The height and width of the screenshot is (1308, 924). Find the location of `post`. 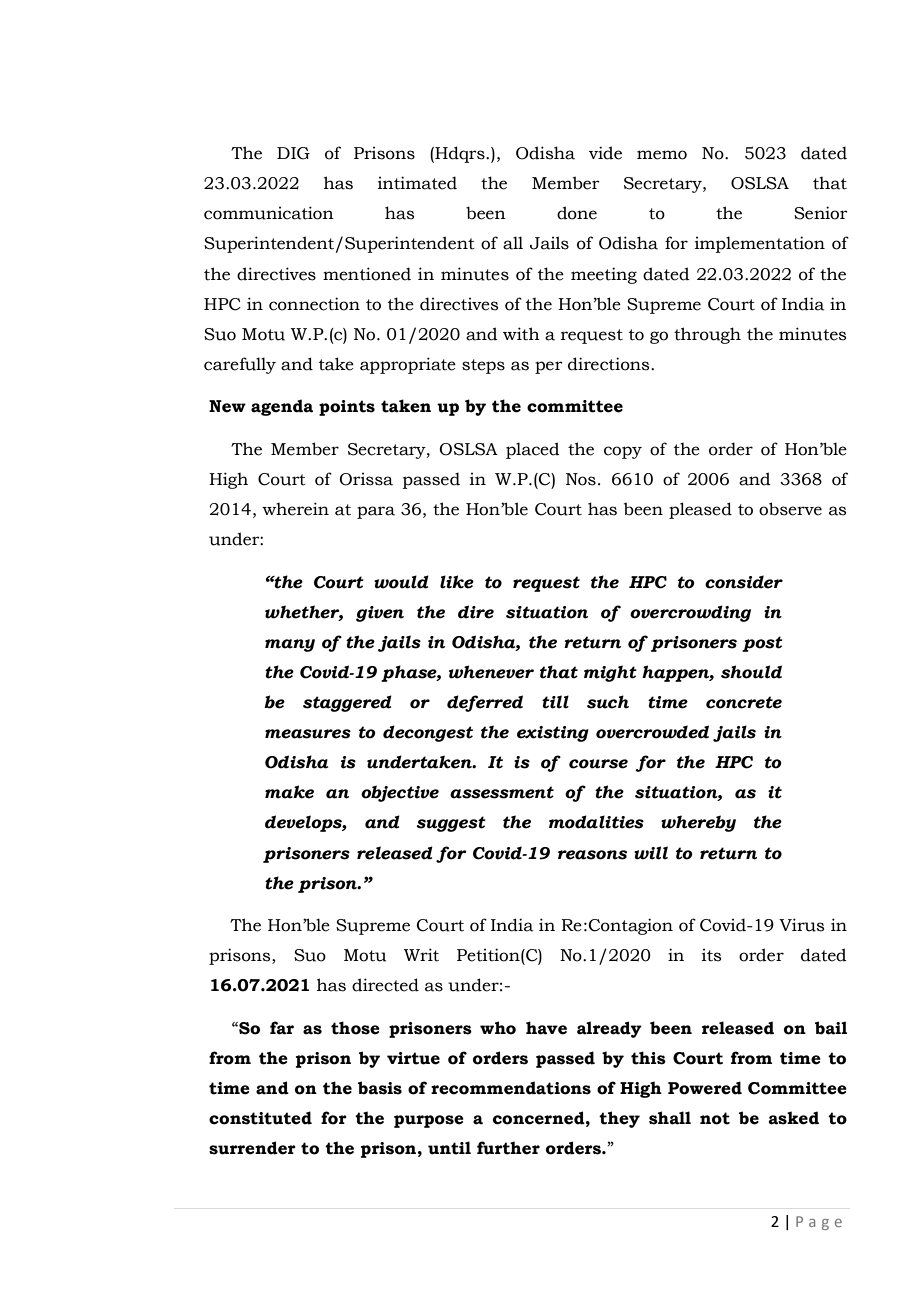

post is located at coordinates (762, 644).
